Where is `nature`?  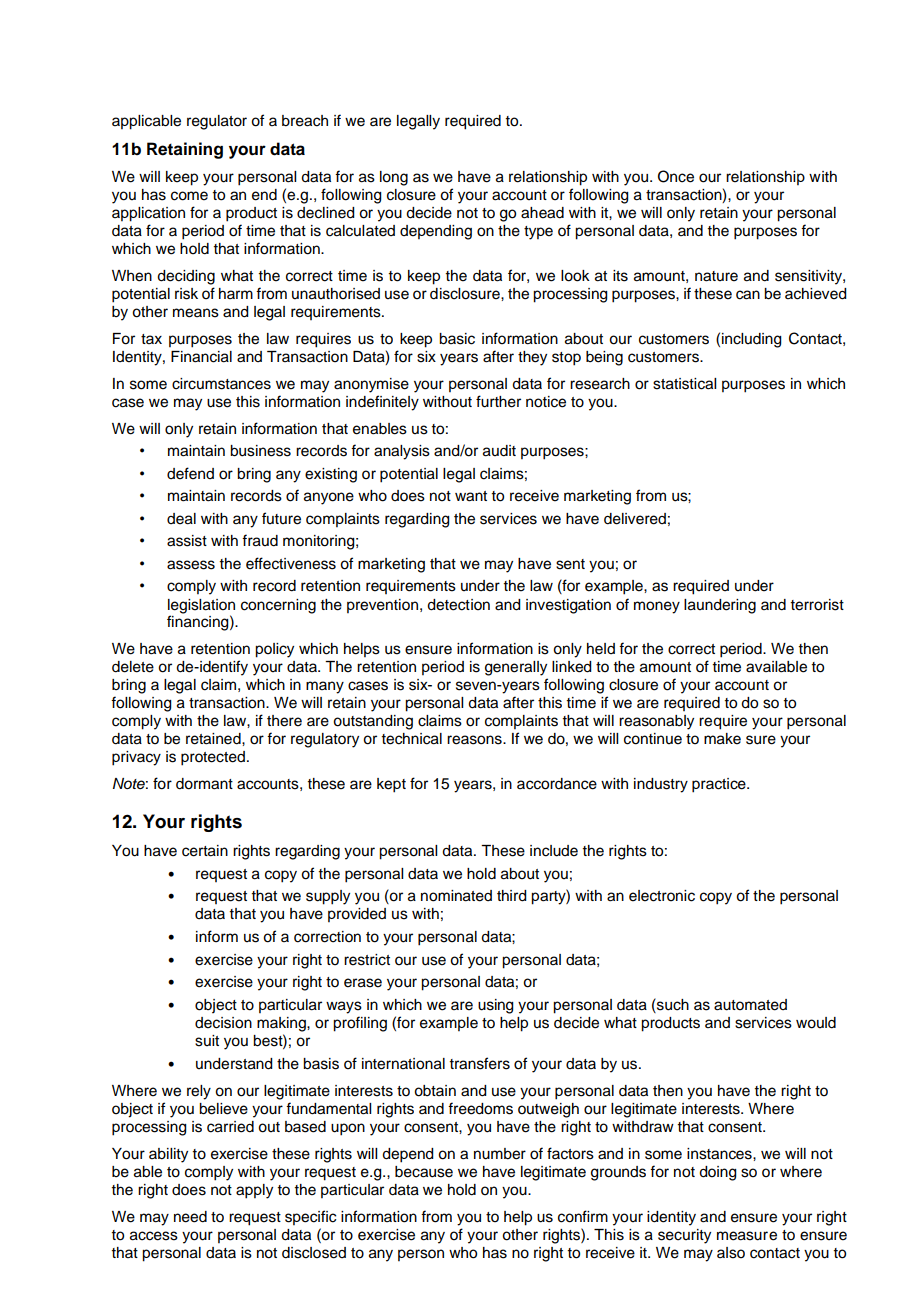 nature is located at coordinates (716, 276).
